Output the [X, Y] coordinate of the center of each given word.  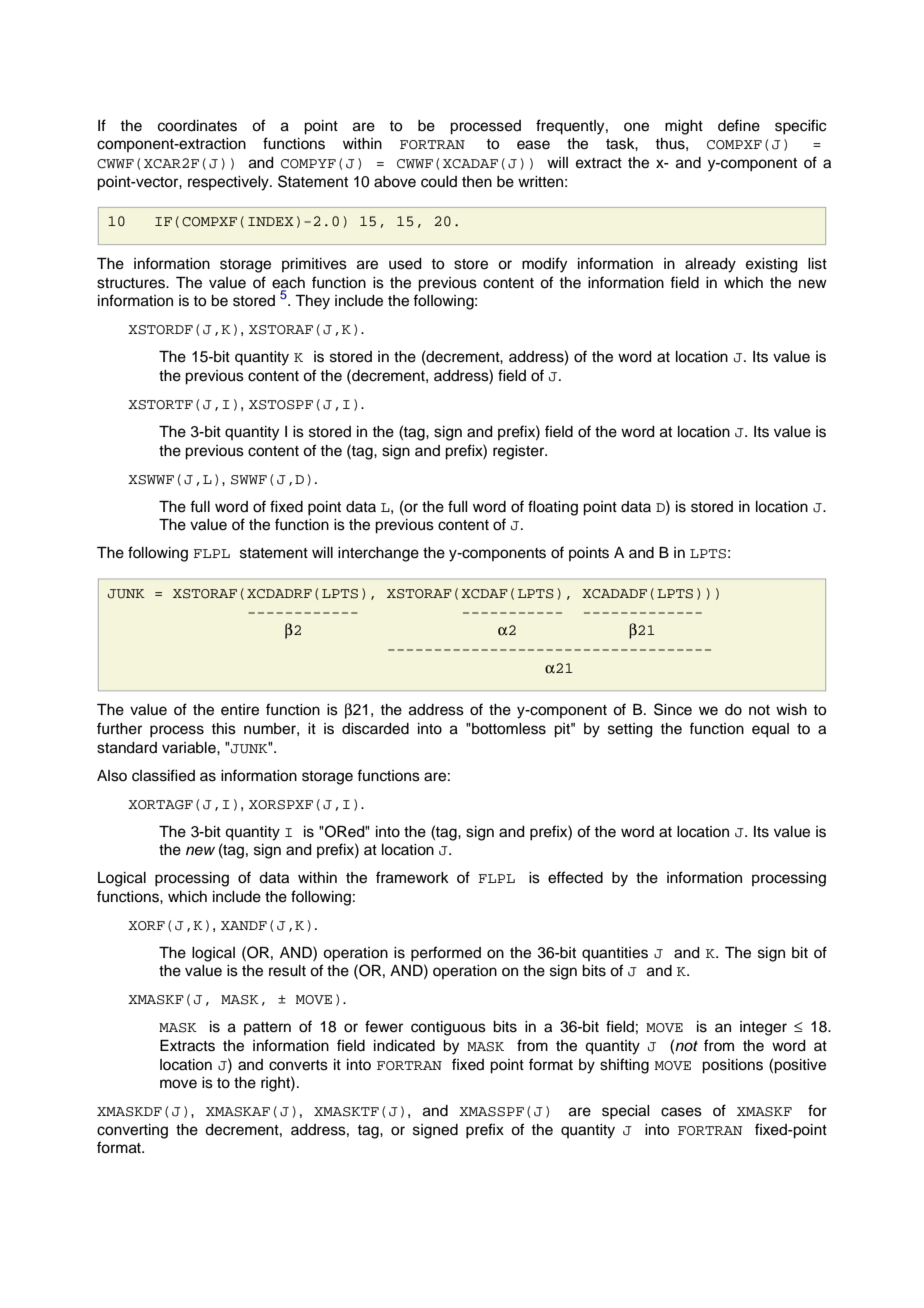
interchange [378, 554]
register [520, 452]
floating [553, 508]
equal [770, 730]
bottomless [508, 729]
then [477, 182]
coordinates [197, 126]
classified [163, 775]
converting [132, 1131]
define [739, 125]
